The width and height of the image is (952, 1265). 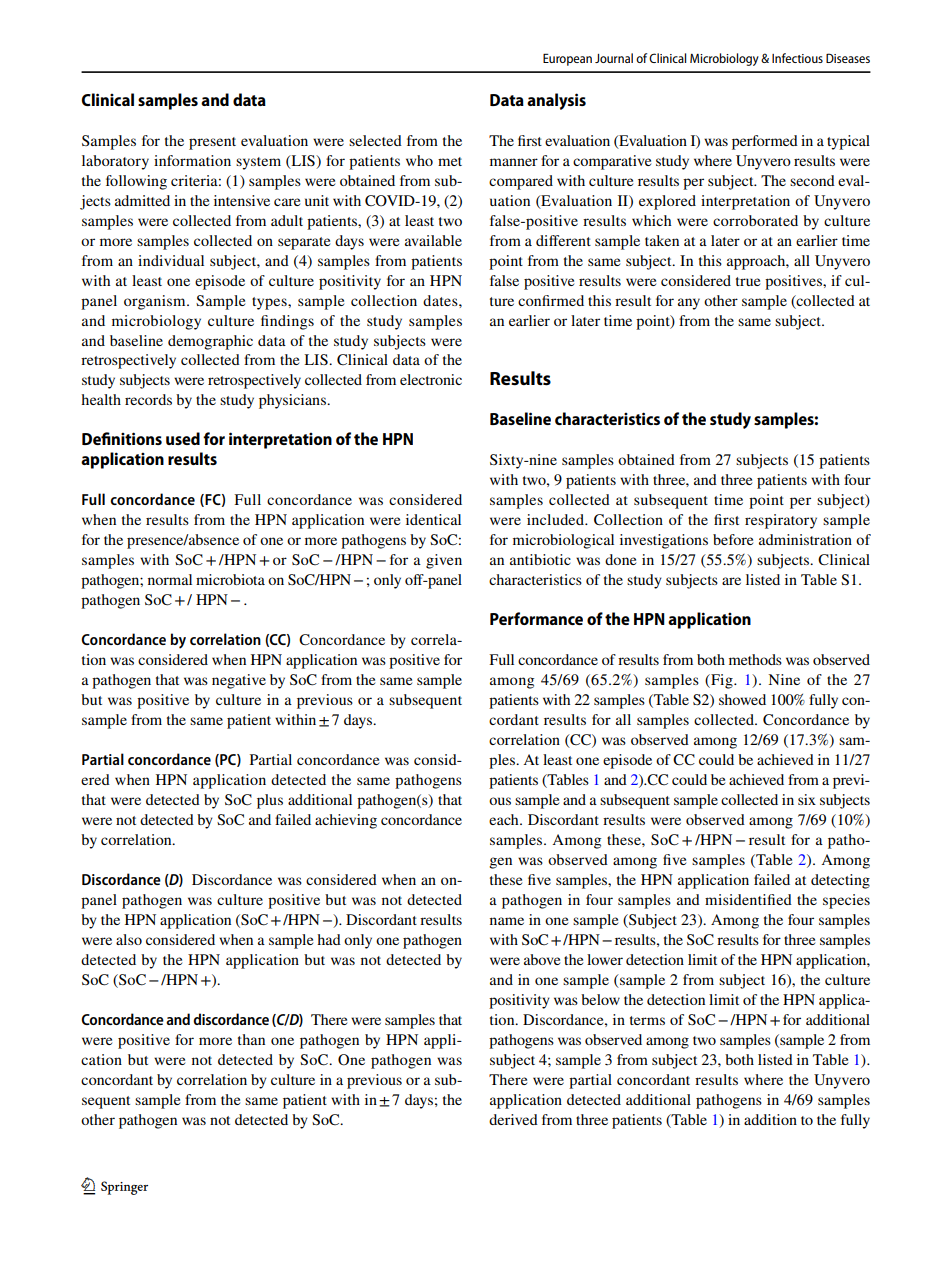 What do you see at coordinates (733, 539) in the image?
I see `before` at bounding box center [733, 539].
